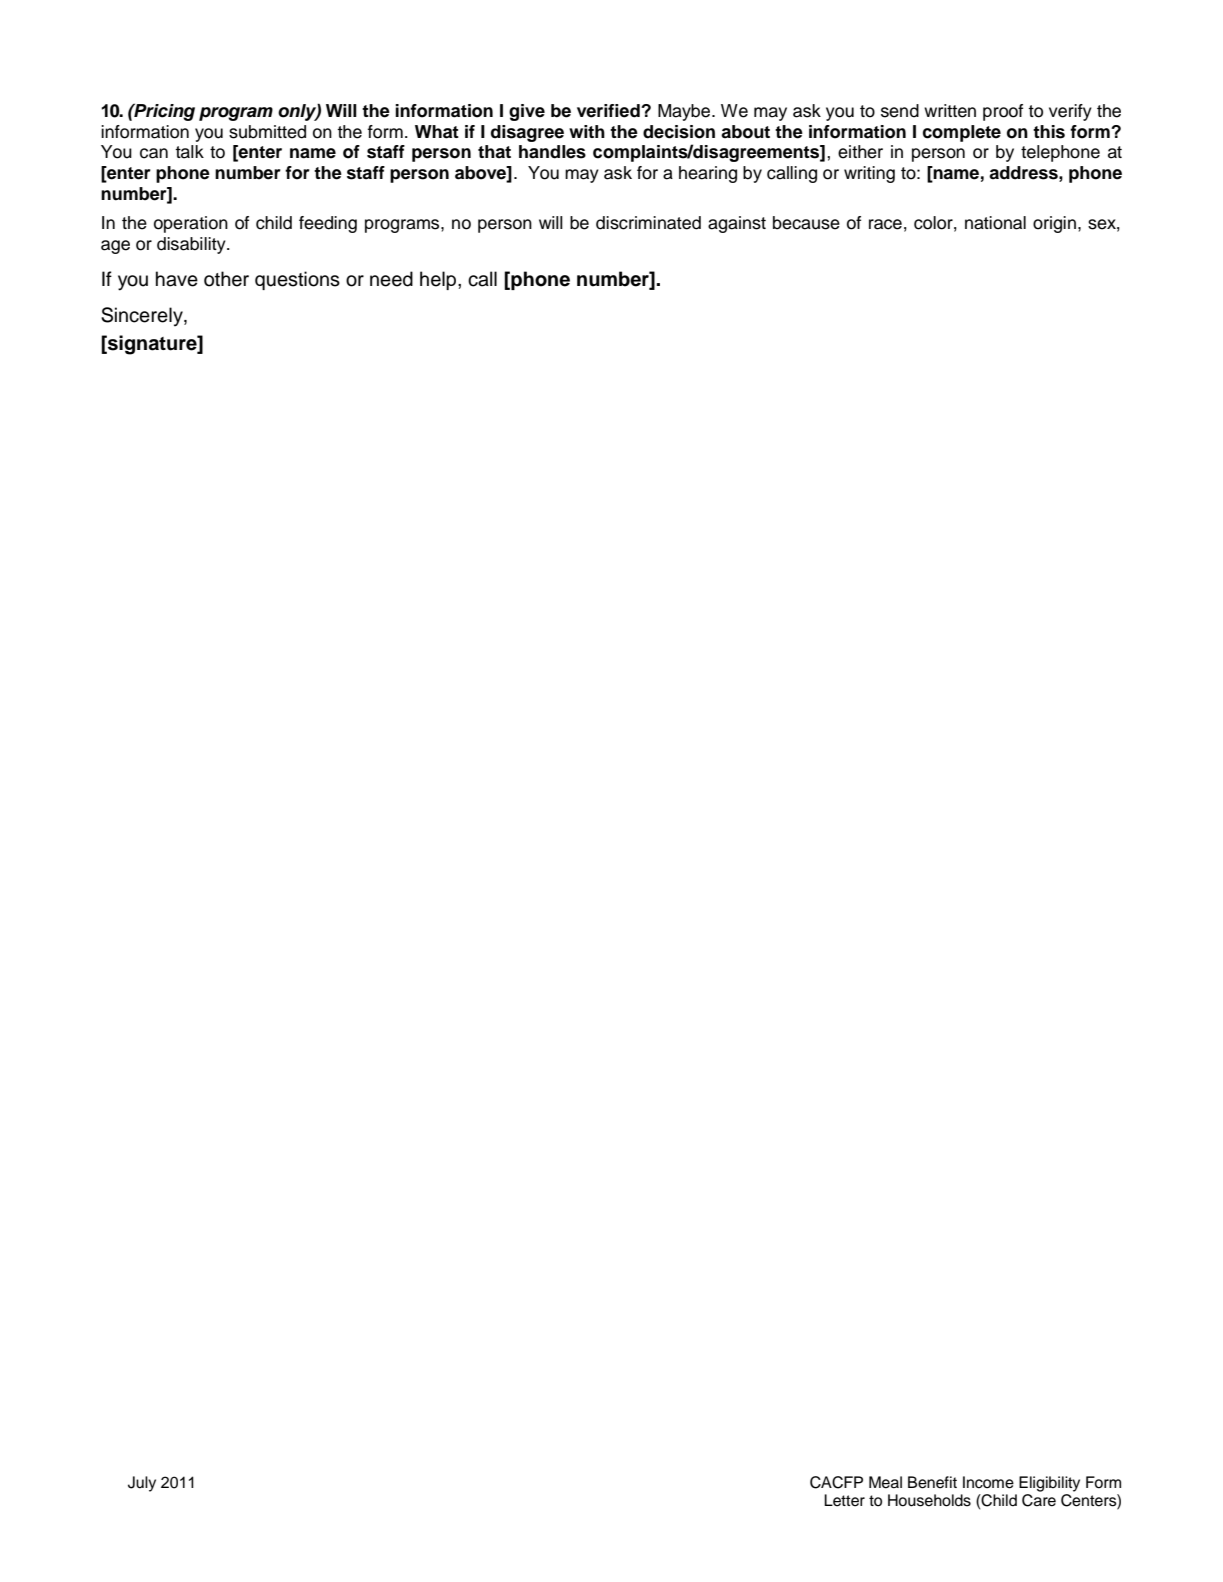 Image resolution: width=1223 pixels, height=1582 pixels. What do you see at coordinates (844, 1500) in the screenshot?
I see `Letter` at bounding box center [844, 1500].
